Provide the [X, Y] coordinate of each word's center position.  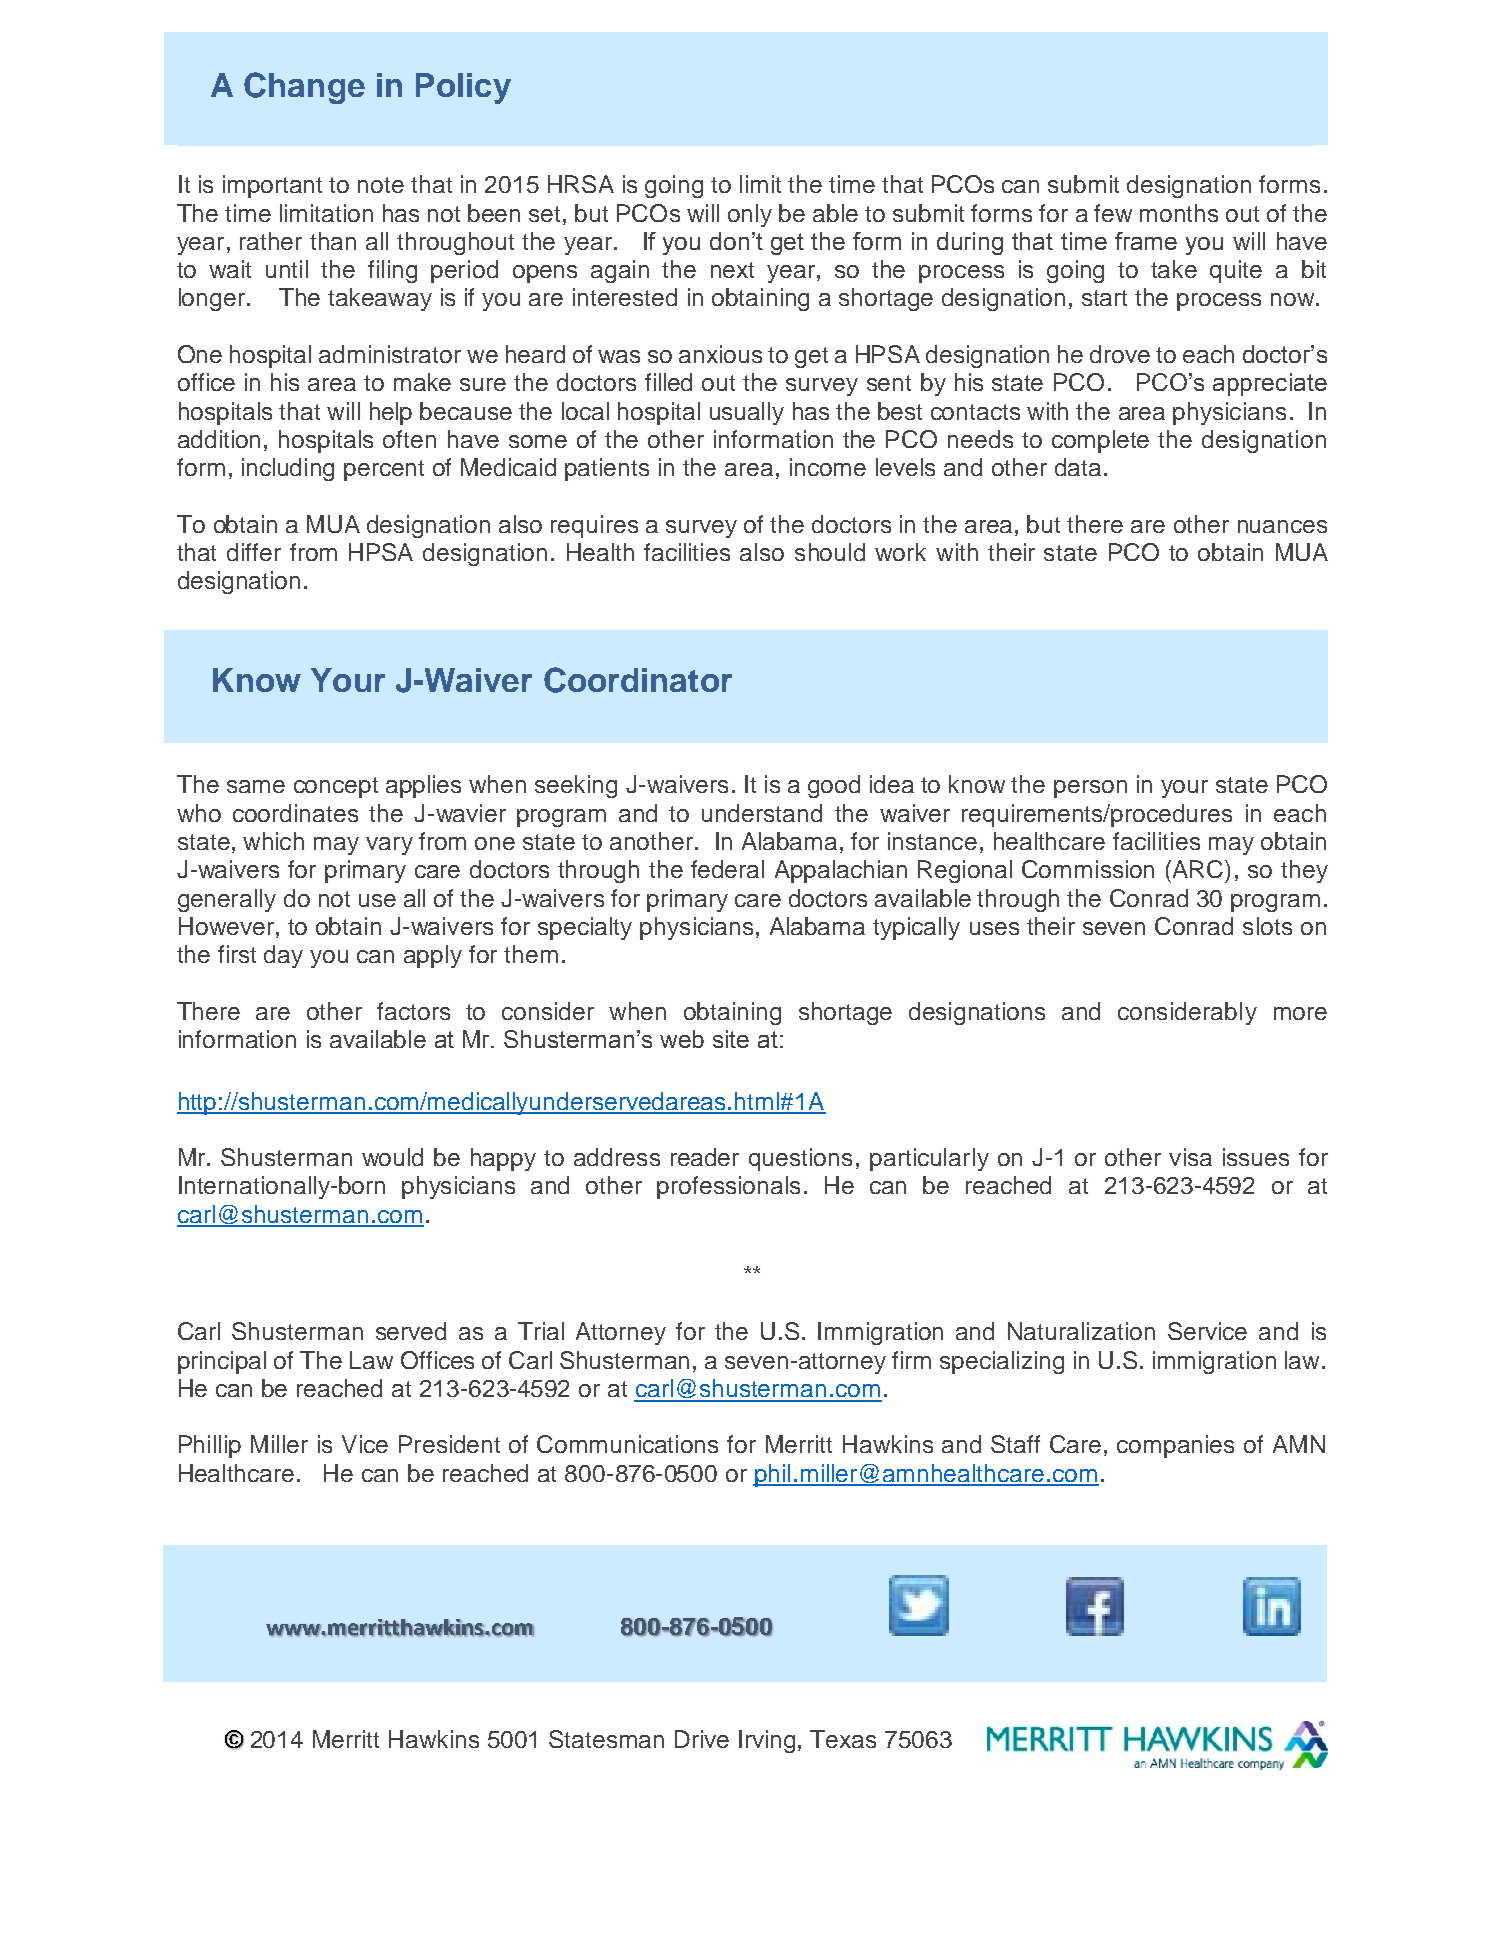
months [1179, 213]
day [283, 956]
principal [222, 1362]
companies [1175, 1446]
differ [254, 552]
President [449, 1444]
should [830, 552]
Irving [767, 1741]
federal [727, 869]
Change [304, 88]
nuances [1282, 526]
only [750, 215]
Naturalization [1081, 1331]
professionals [728, 1187]
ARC [1199, 869]
